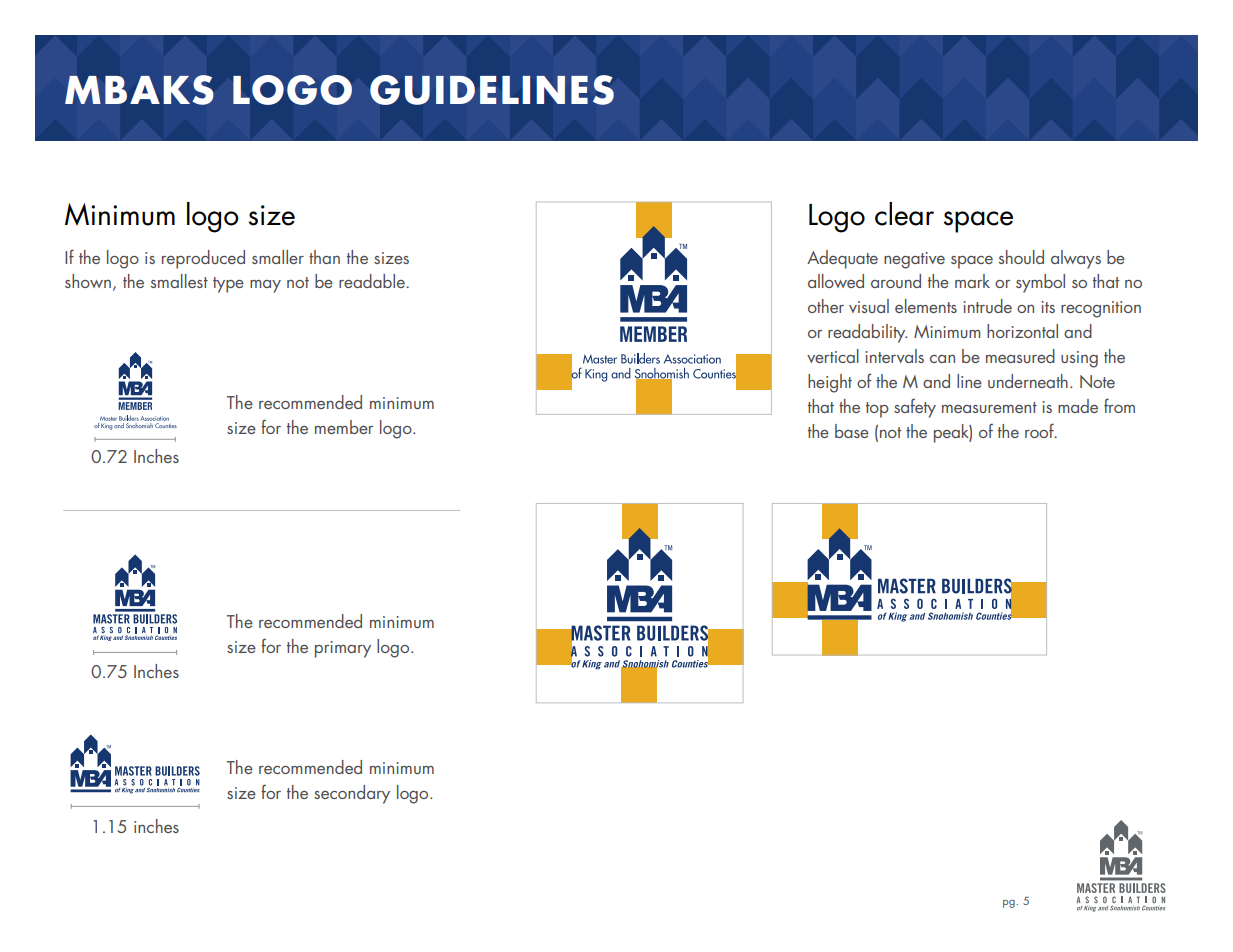 This document has width=1233, height=952. What do you see at coordinates (989, 407) in the document?
I see `measurement` at bounding box center [989, 407].
